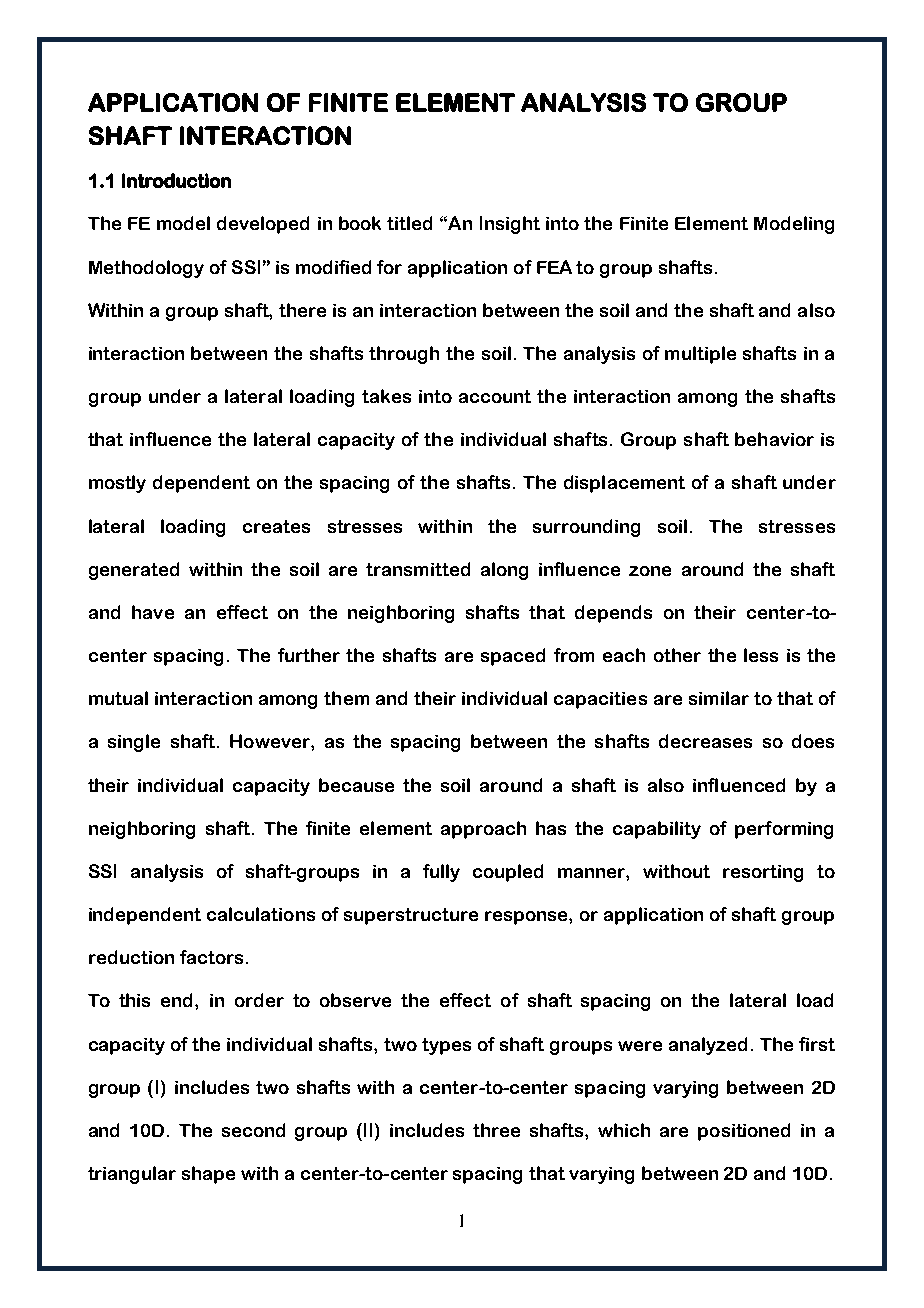 The width and height of the screenshot is (924, 1308). What do you see at coordinates (763, 873) in the screenshot?
I see `resorting` at bounding box center [763, 873].
